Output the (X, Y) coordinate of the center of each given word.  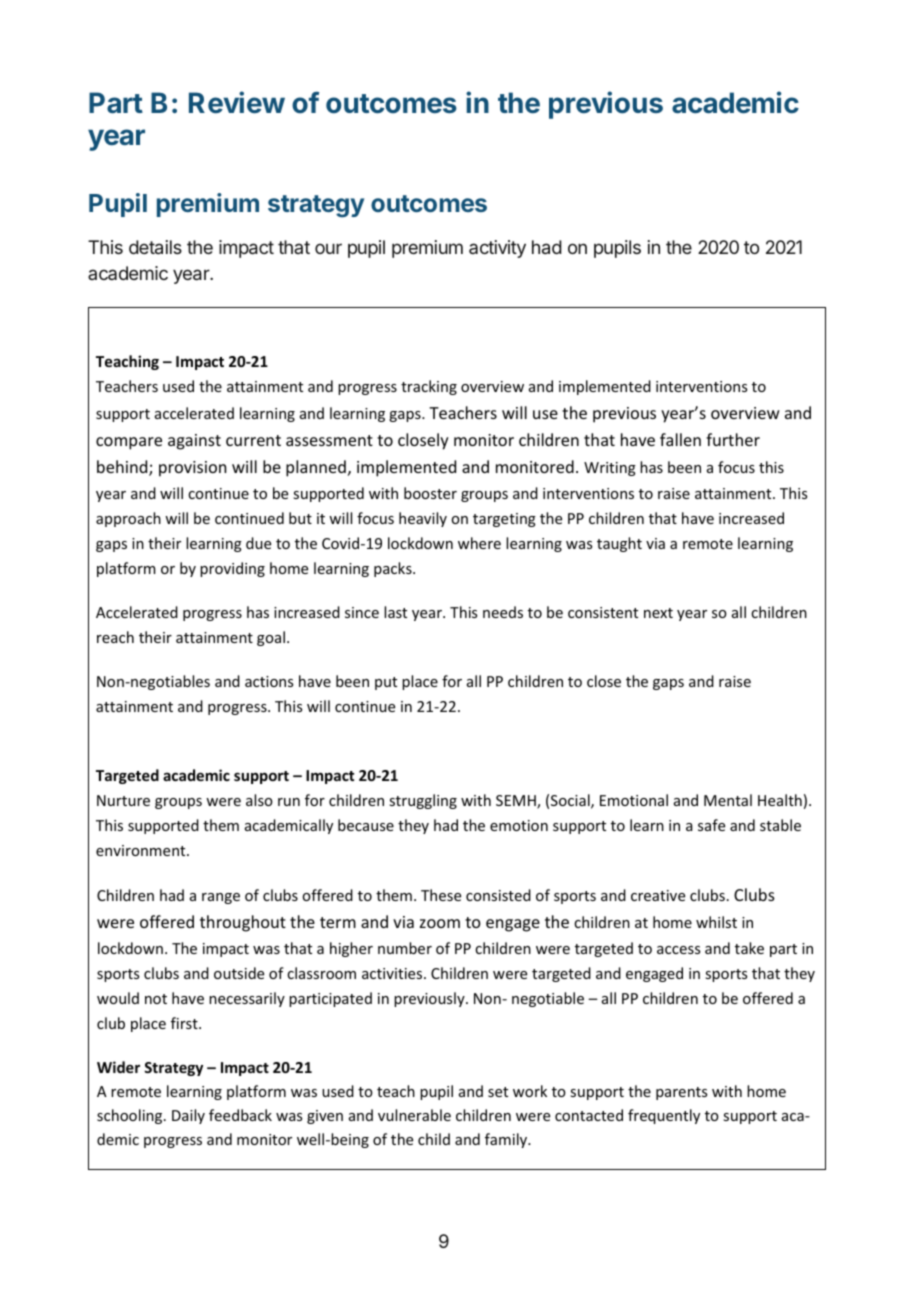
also (259, 800)
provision (192, 469)
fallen (680, 439)
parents (681, 1093)
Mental (728, 800)
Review (237, 102)
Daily (188, 1116)
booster (430, 493)
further (733, 439)
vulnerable (414, 1115)
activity (497, 249)
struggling (423, 801)
